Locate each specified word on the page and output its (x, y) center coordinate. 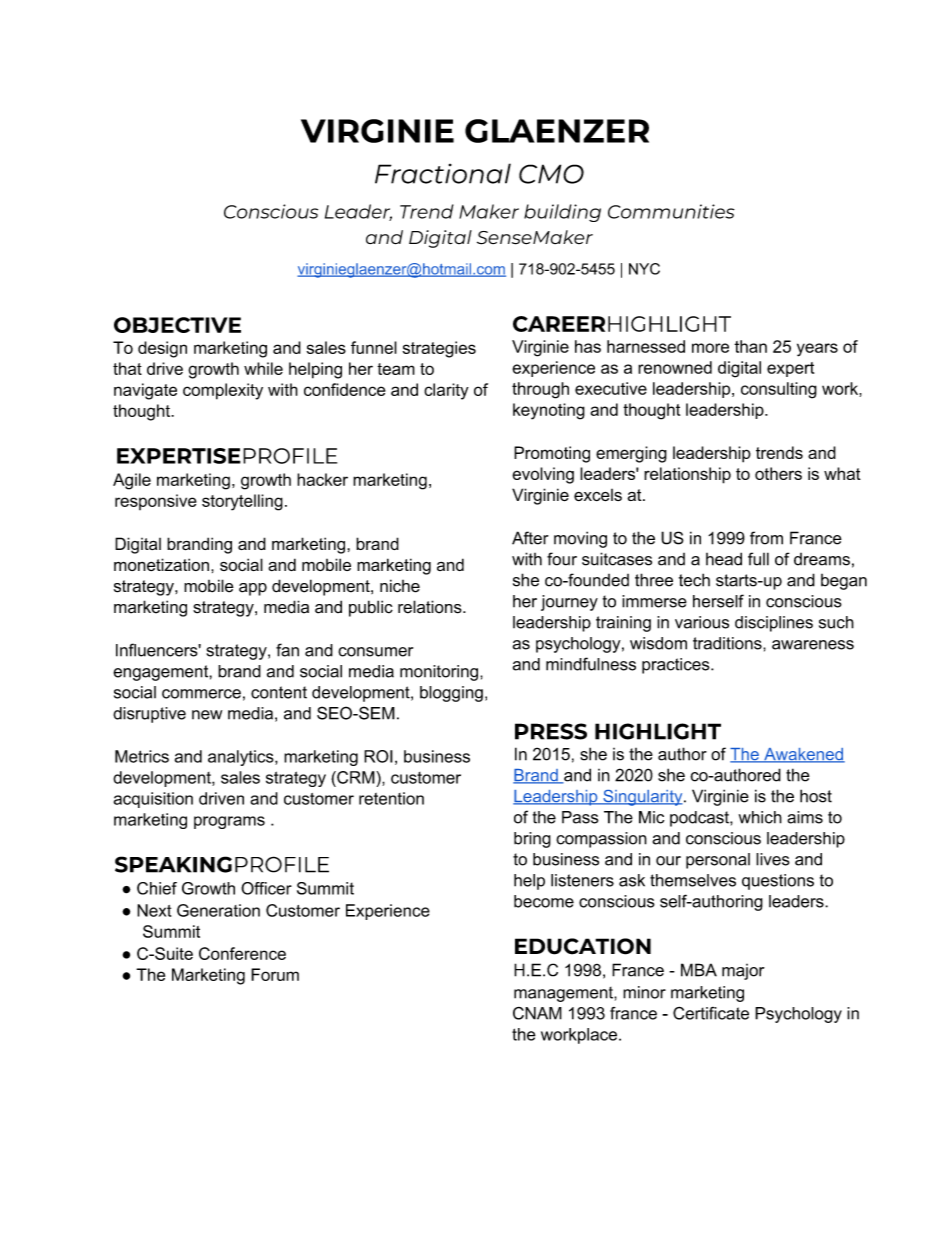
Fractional (443, 173)
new (207, 715)
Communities (671, 211)
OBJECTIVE (177, 325)
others (778, 473)
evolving (543, 475)
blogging (451, 694)
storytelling (242, 502)
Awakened (803, 755)
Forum (275, 974)
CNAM (537, 1013)
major (743, 972)
